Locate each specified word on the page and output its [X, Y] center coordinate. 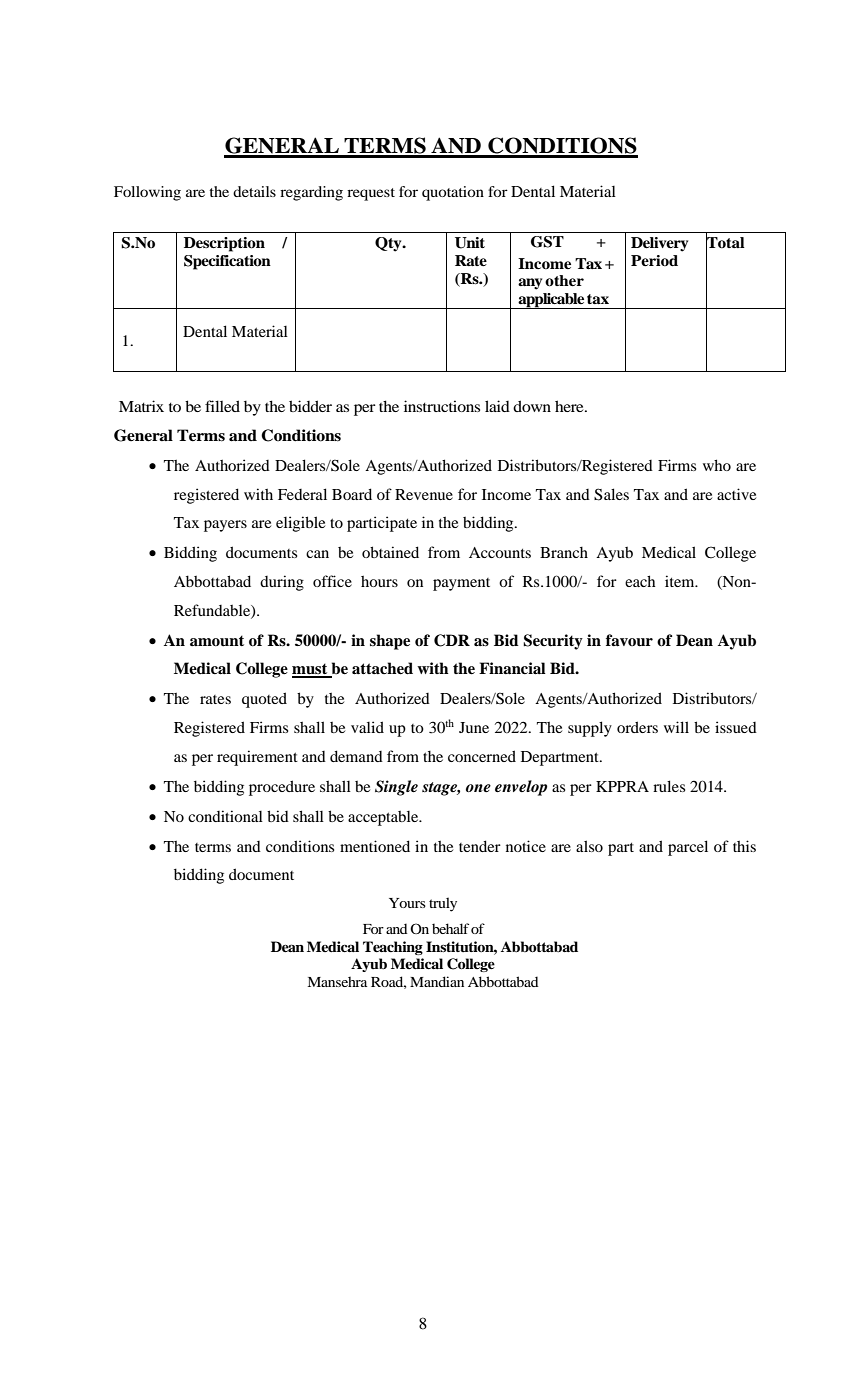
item [681, 581]
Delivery [659, 244]
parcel [688, 848]
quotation [453, 193]
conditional [225, 816]
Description [224, 244]
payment [461, 584]
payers [225, 526]
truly [443, 904]
